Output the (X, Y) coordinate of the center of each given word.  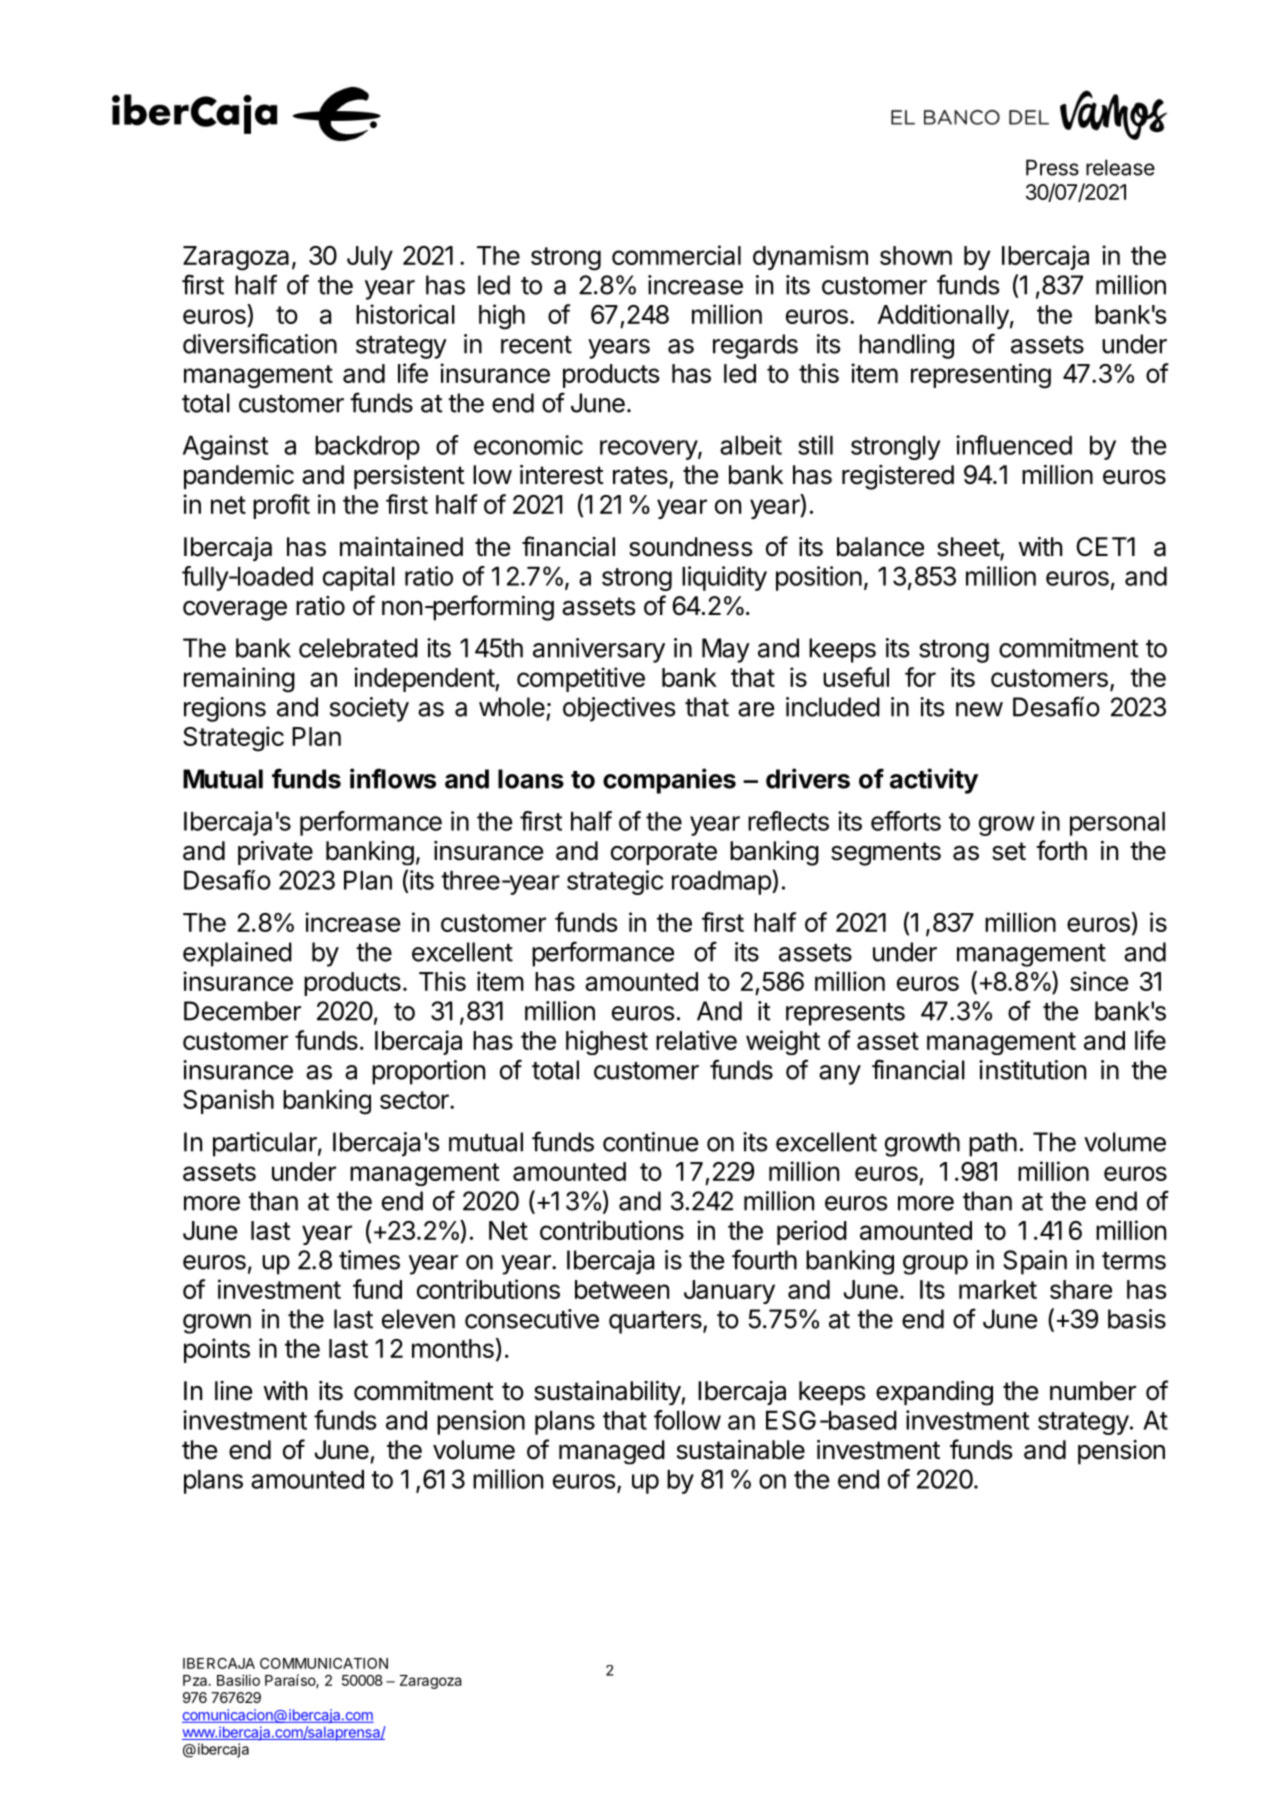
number (1093, 1391)
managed (612, 1452)
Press (1052, 167)
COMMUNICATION (324, 1663)
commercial (676, 255)
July (370, 258)
